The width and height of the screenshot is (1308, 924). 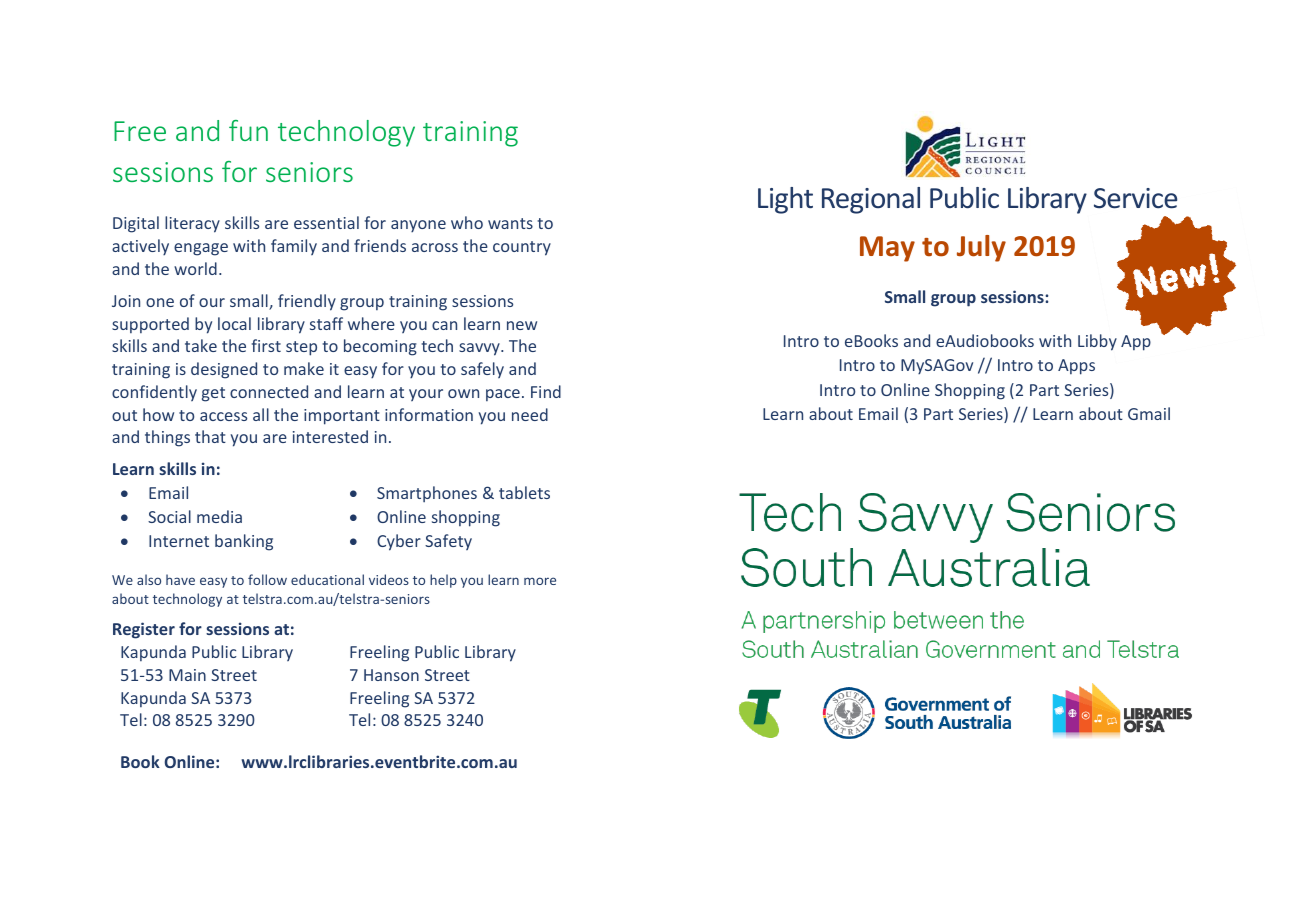 I want to click on Service, so click(x=1135, y=198).
